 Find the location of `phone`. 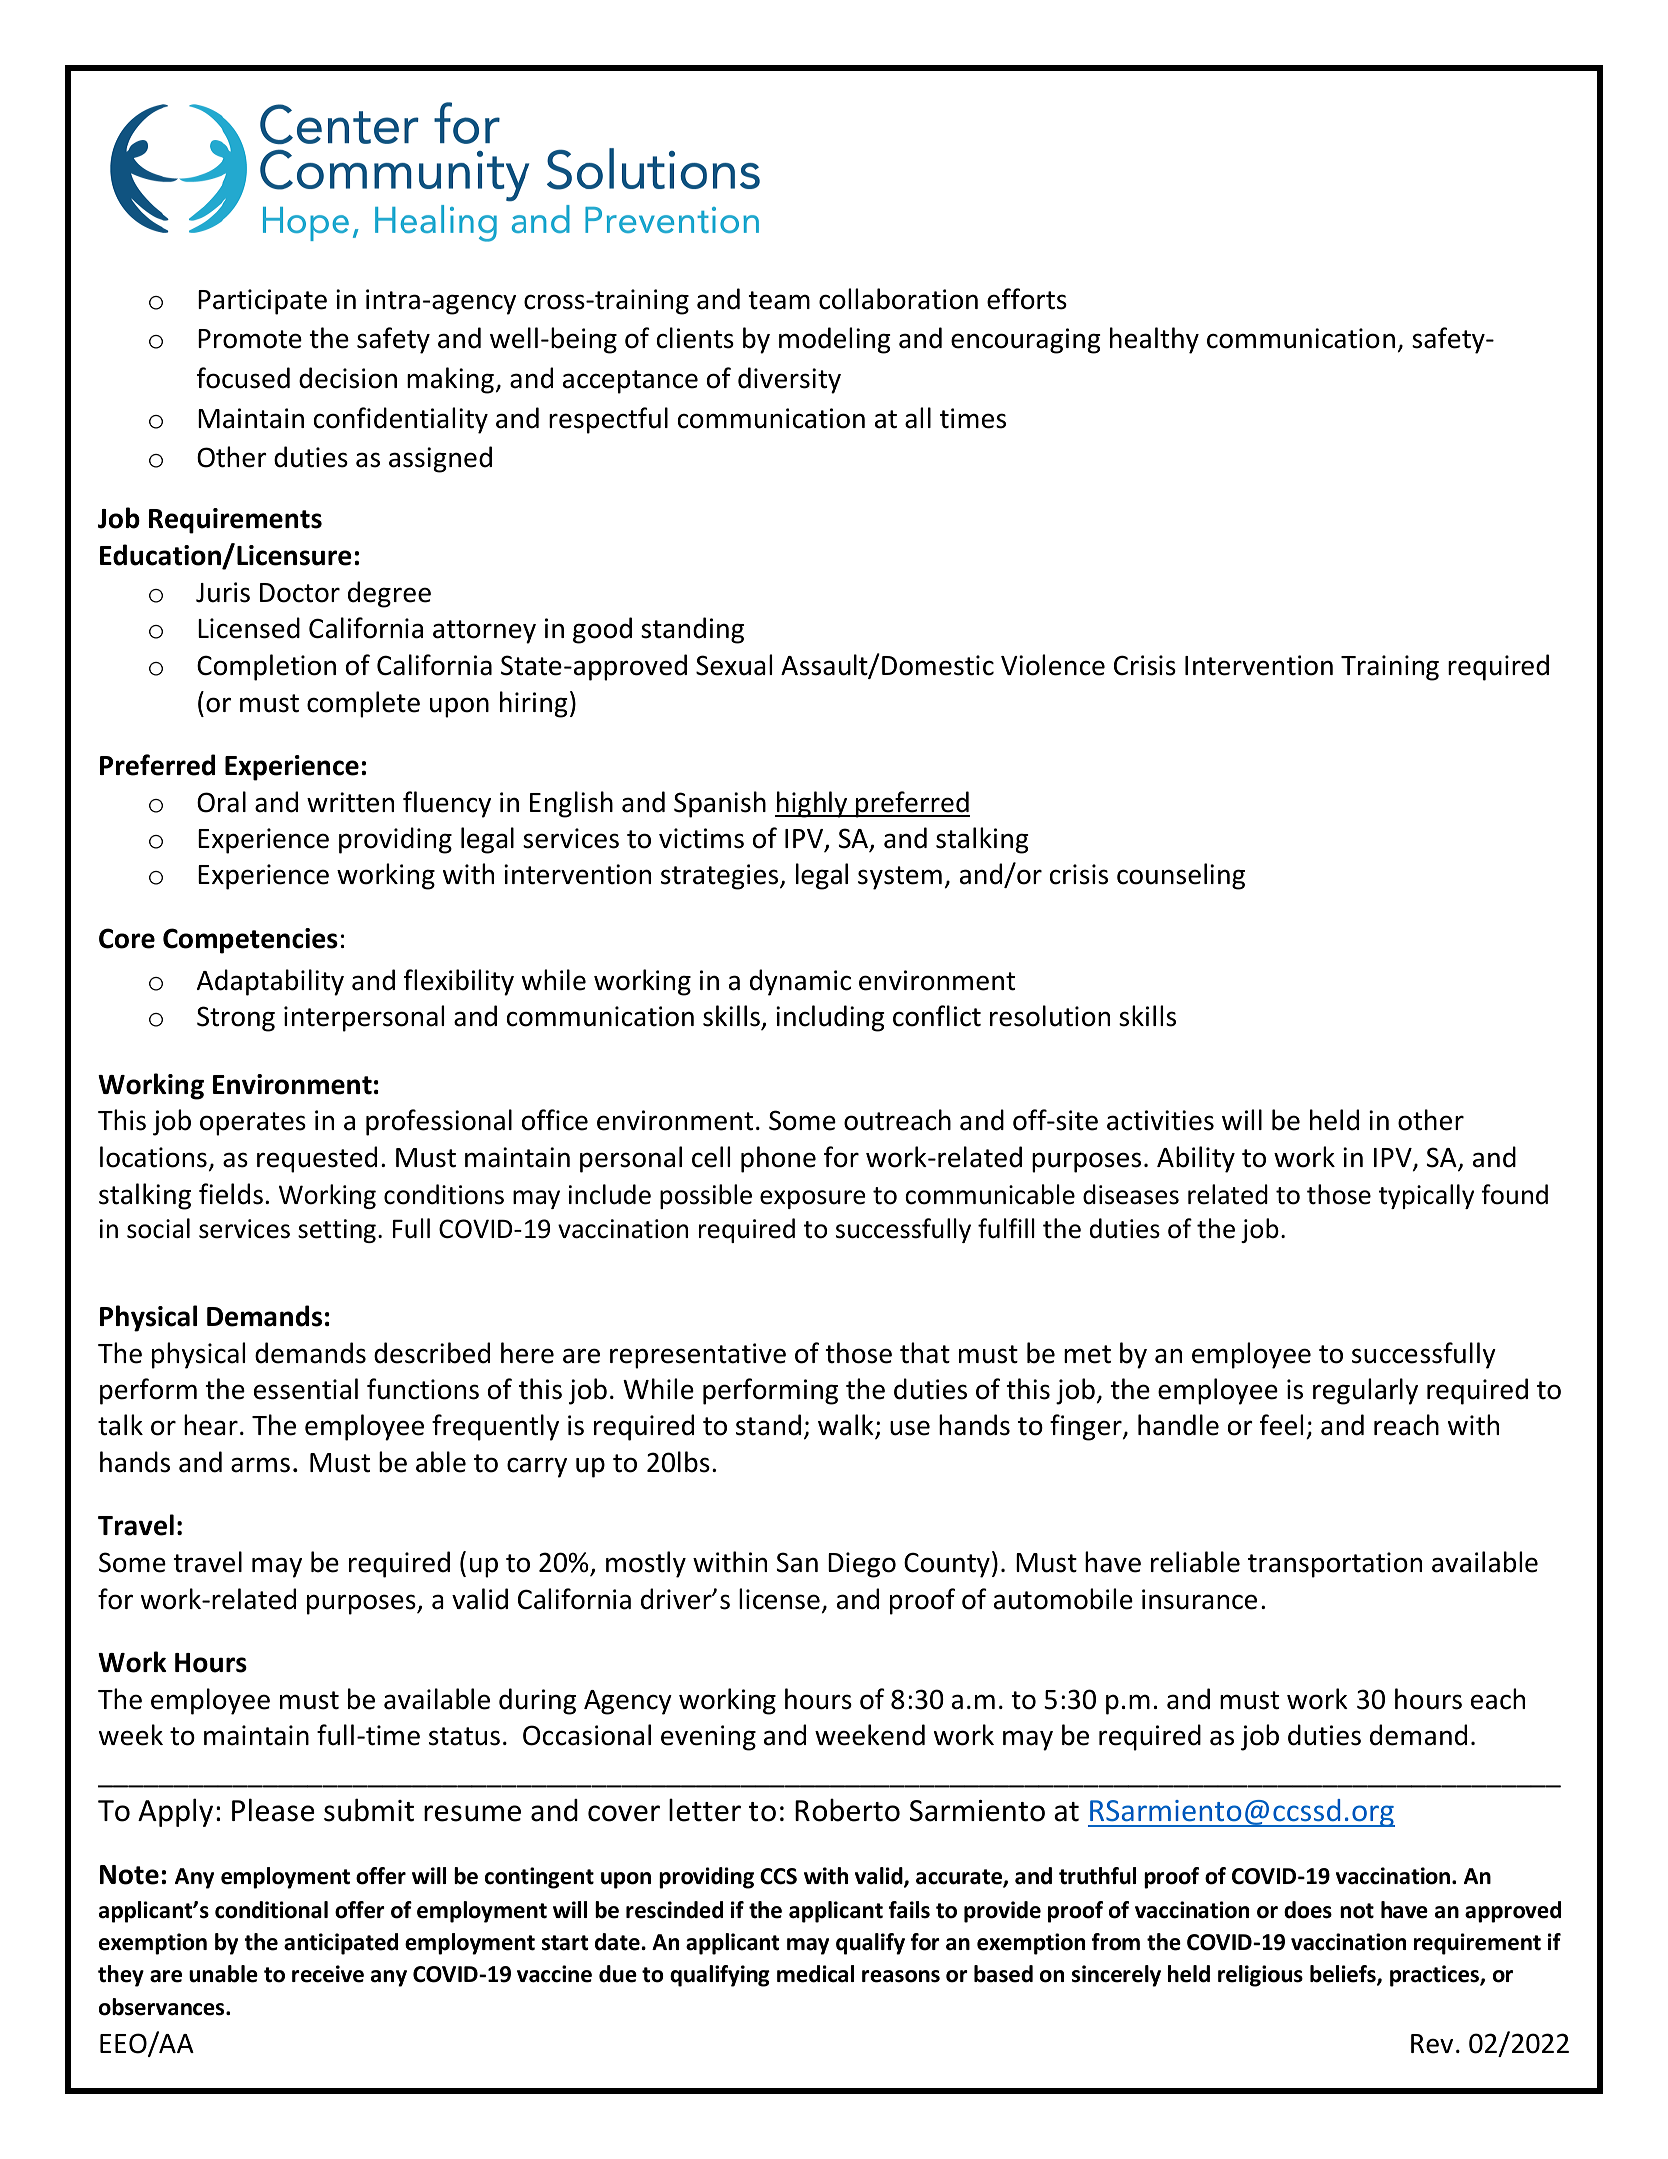

phone is located at coordinates (778, 1159).
